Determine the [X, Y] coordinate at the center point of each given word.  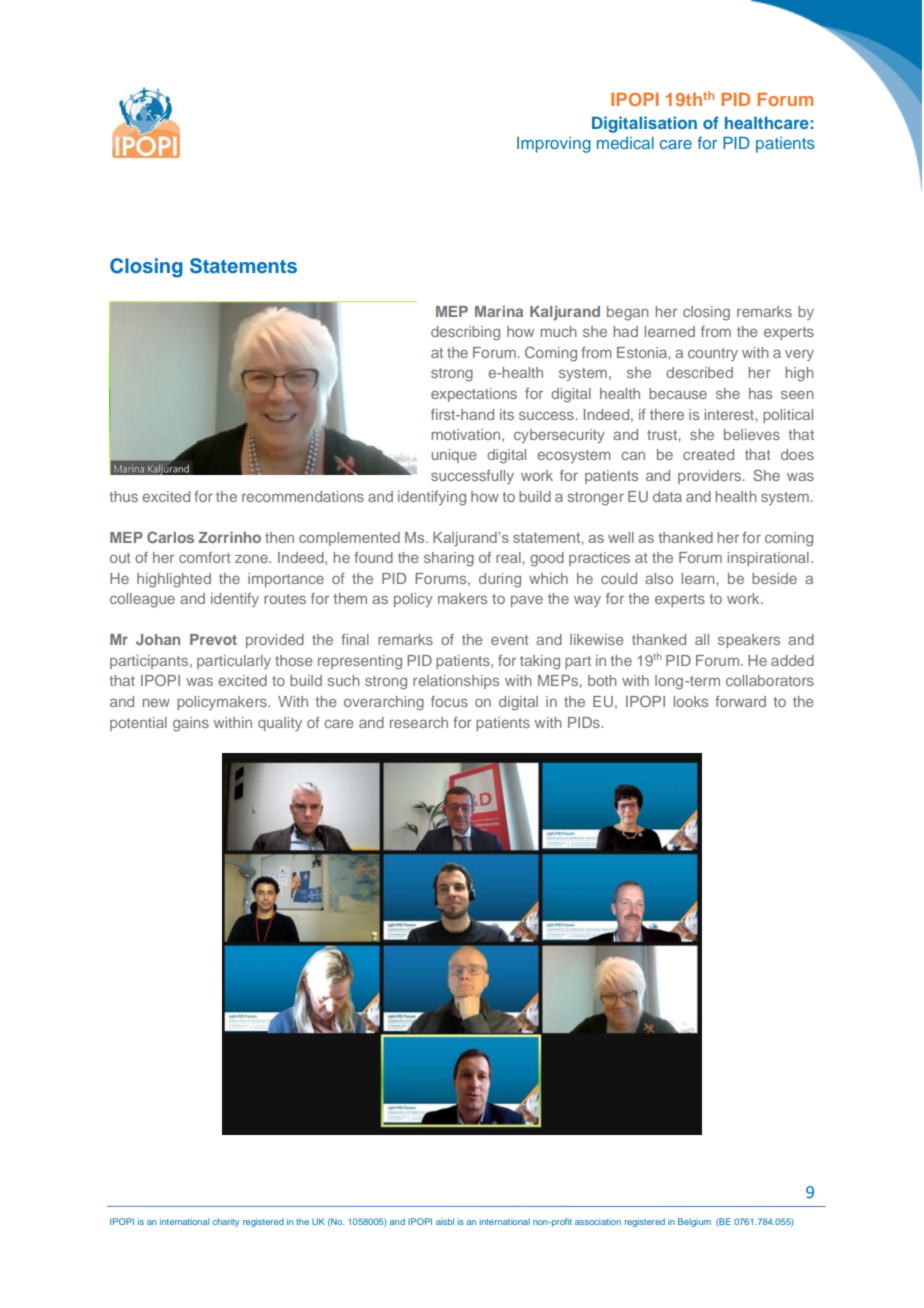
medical [625, 143]
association [598, 1221]
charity [226, 1222]
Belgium [694, 1222]
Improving [554, 145]
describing [465, 333]
